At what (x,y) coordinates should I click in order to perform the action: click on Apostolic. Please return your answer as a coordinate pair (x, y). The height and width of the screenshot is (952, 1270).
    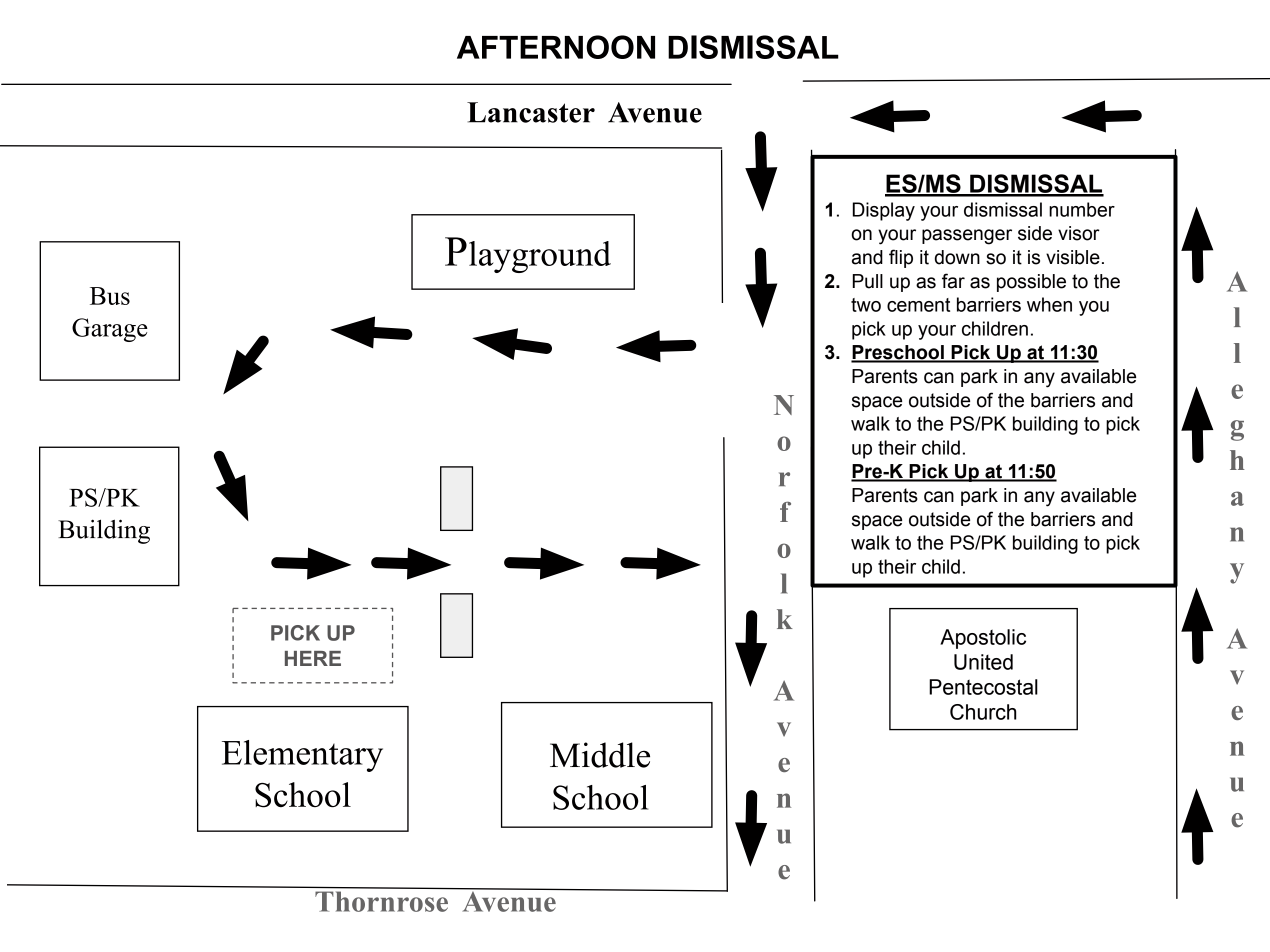
    Looking at the image, I should click on (983, 639).
